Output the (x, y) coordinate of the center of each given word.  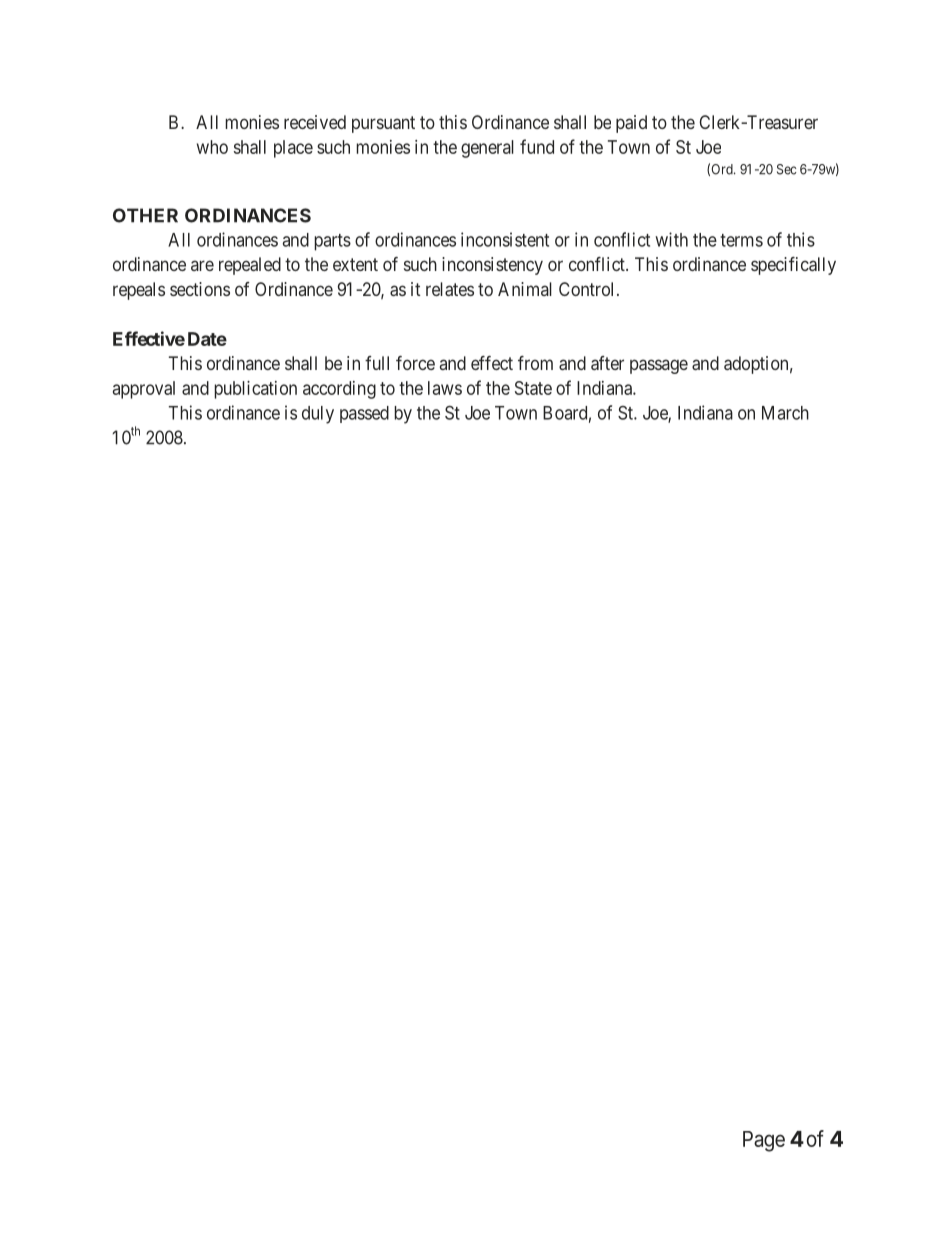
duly (318, 415)
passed (364, 414)
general (487, 149)
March (785, 413)
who (212, 147)
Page (764, 1141)
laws (445, 388)
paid (631, 124)
